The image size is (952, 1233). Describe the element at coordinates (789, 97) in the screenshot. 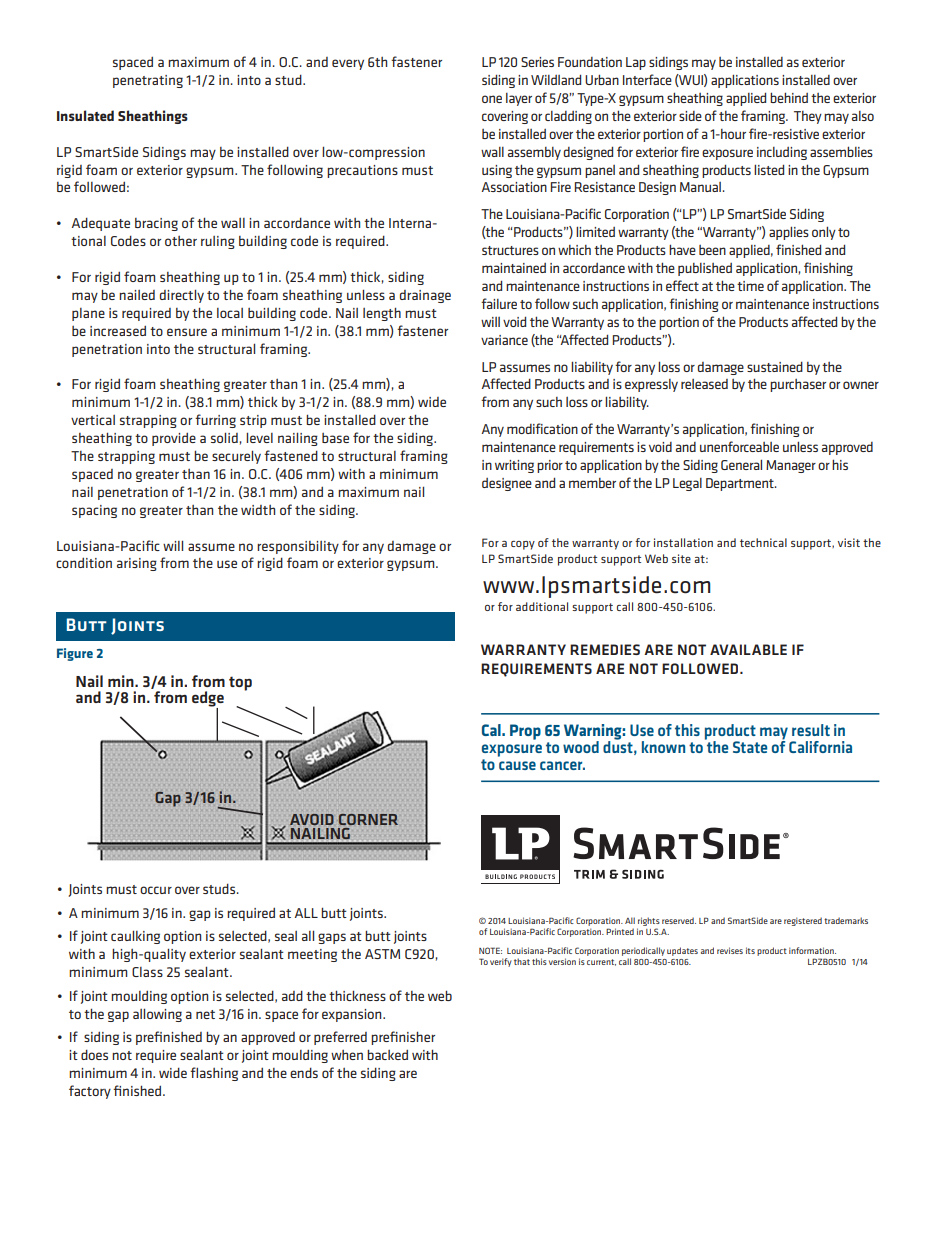

I see `behind` at that location.
